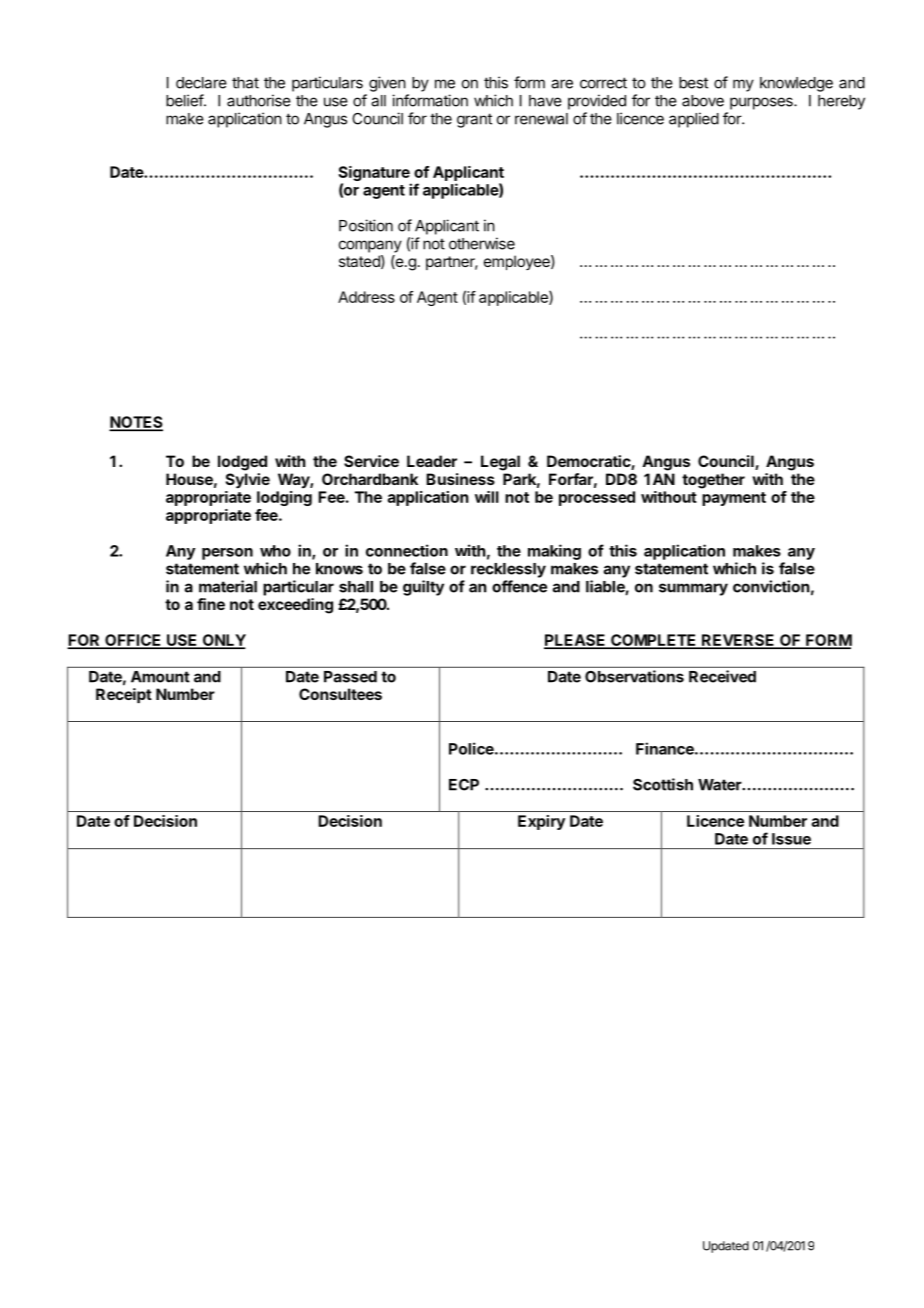  I want to click on together, so click(713, 481).
